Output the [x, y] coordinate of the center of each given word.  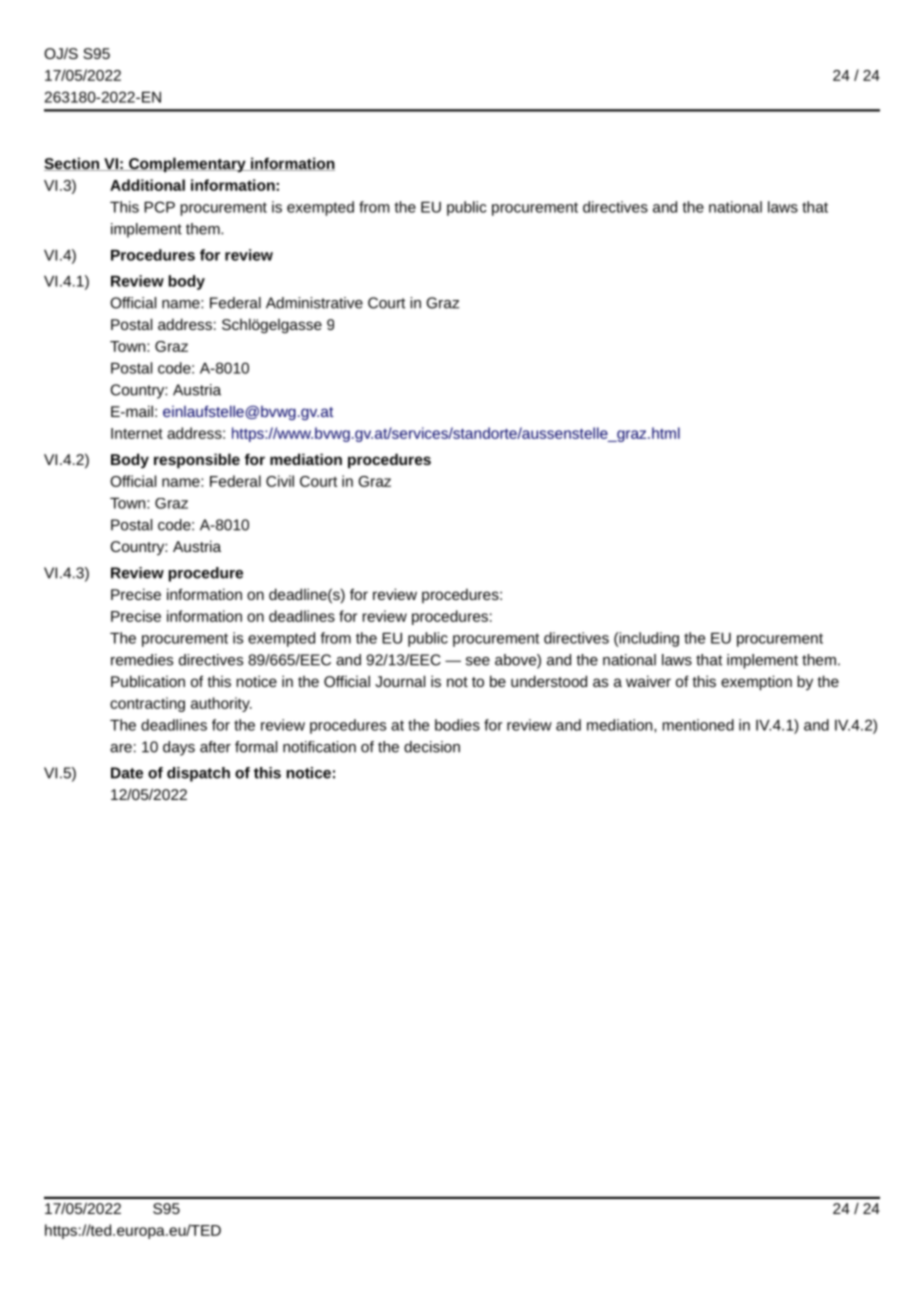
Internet [137, 433]
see [478, 661]
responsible [197, 461]
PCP [159, 207]
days [179, 748]
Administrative [314, 303]
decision [432, 747]
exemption [756, 683]
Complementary [187, 165]
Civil [280, 481]
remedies [142, 660]
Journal [400, 681]
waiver [648, 681]
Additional [147, 185]
